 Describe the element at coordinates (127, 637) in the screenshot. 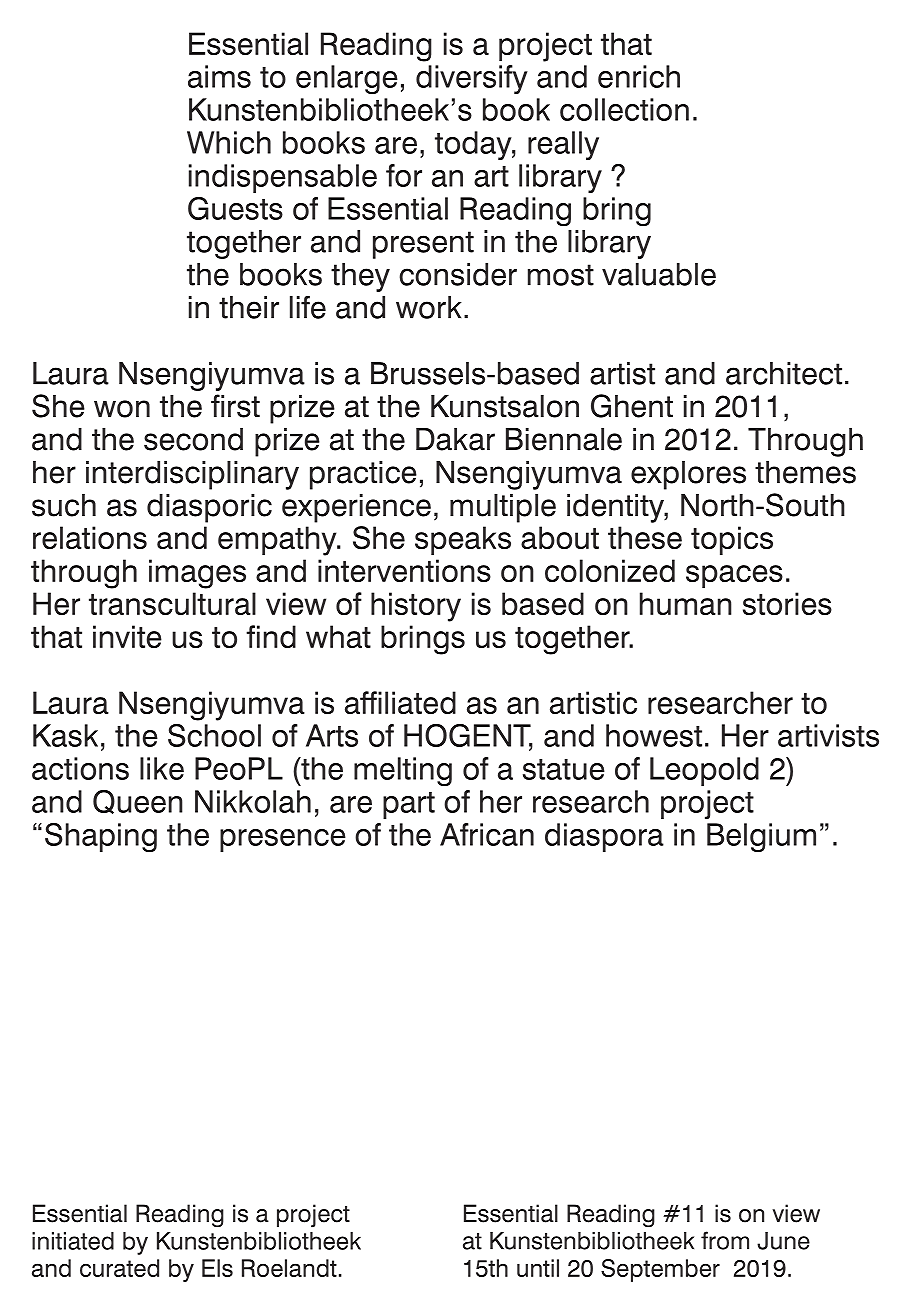

I see `invite` at that location.
